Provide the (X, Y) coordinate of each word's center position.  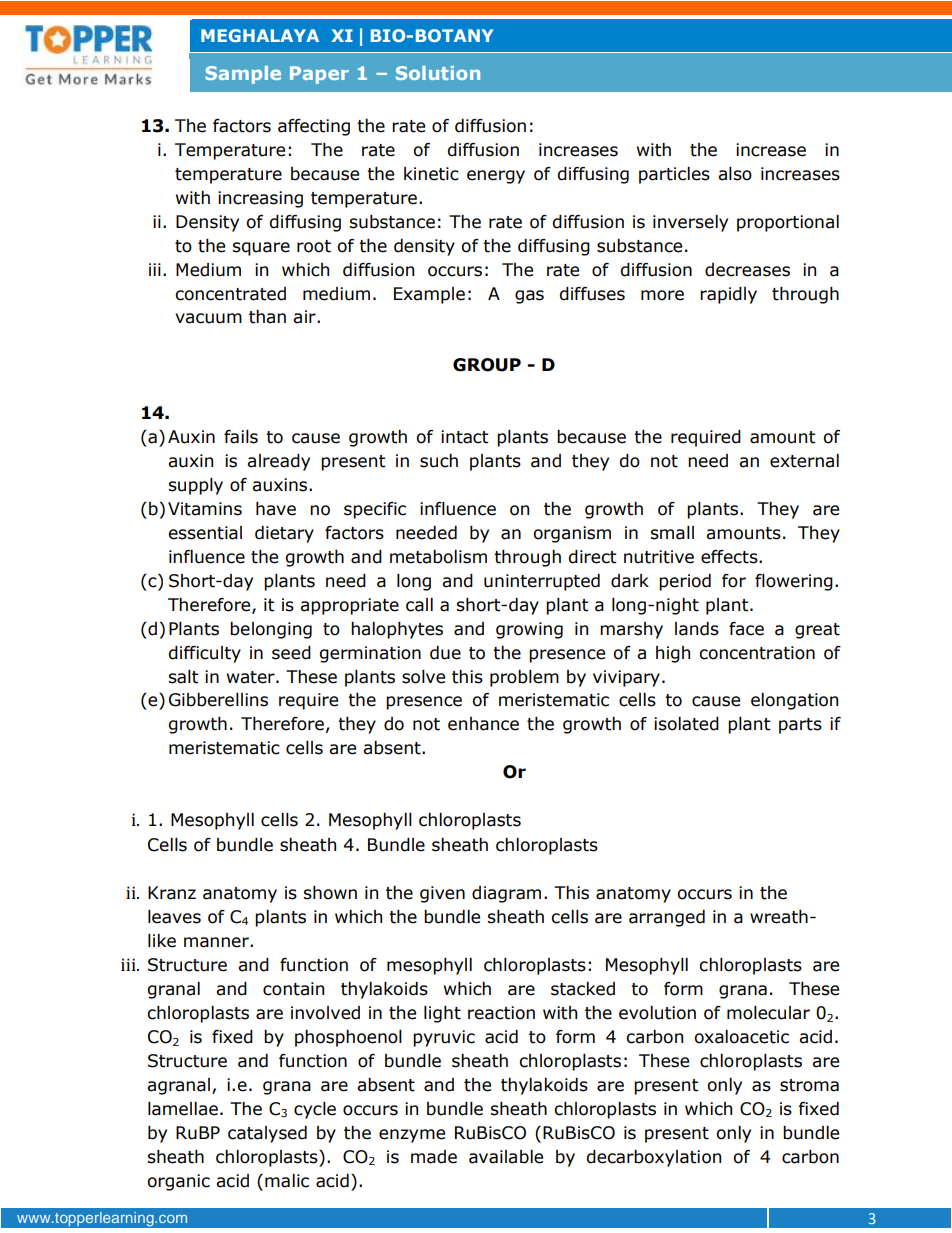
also (735, 174)
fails (241, 437)
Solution (438, 73)
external (804, 461)
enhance (483, 724)
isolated (686, 724)
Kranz (172, 893)
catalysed (267, 1134)
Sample (243, 75)
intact (465, 437)
